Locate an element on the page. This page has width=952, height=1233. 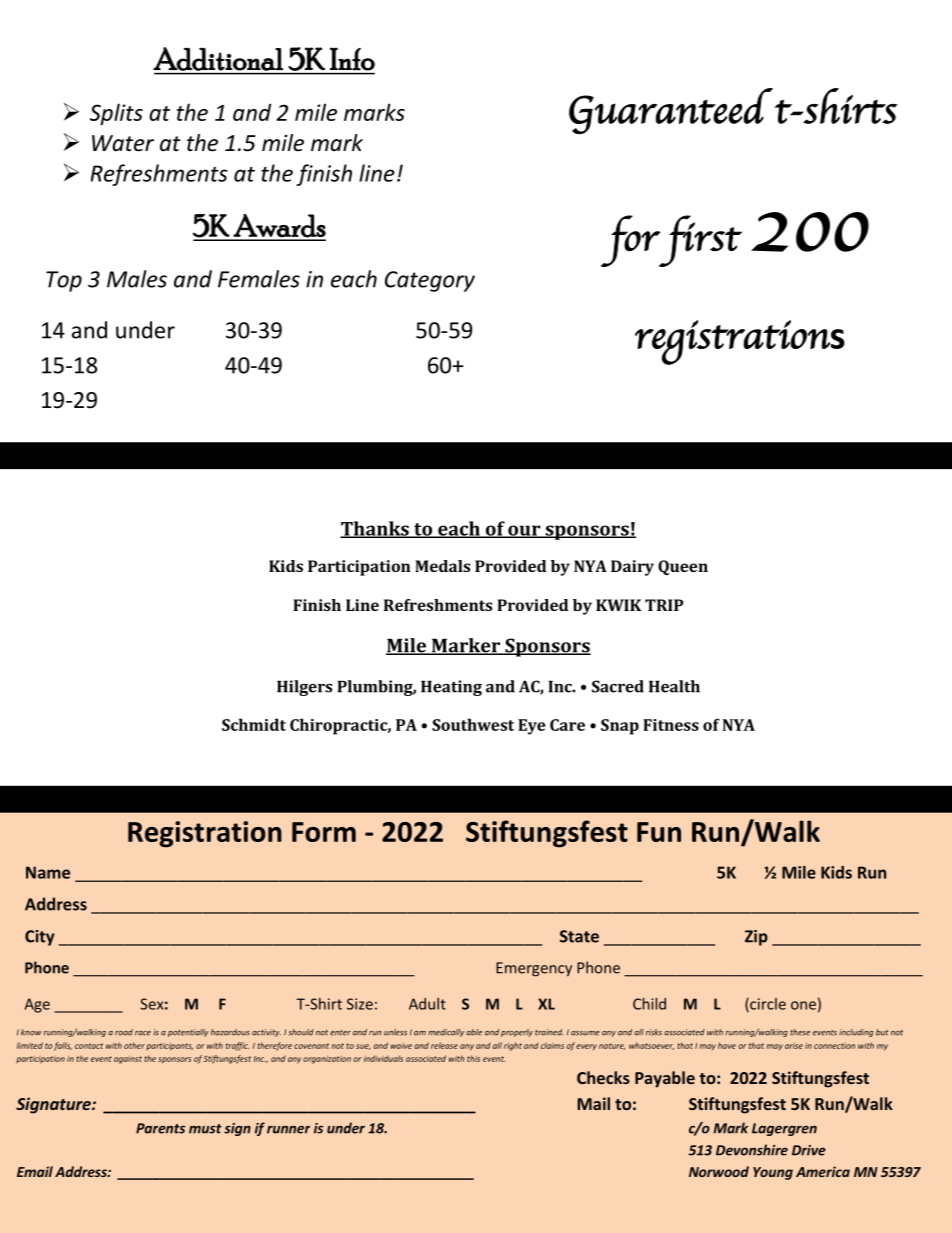
Info is located at coordinates (352, 59).
